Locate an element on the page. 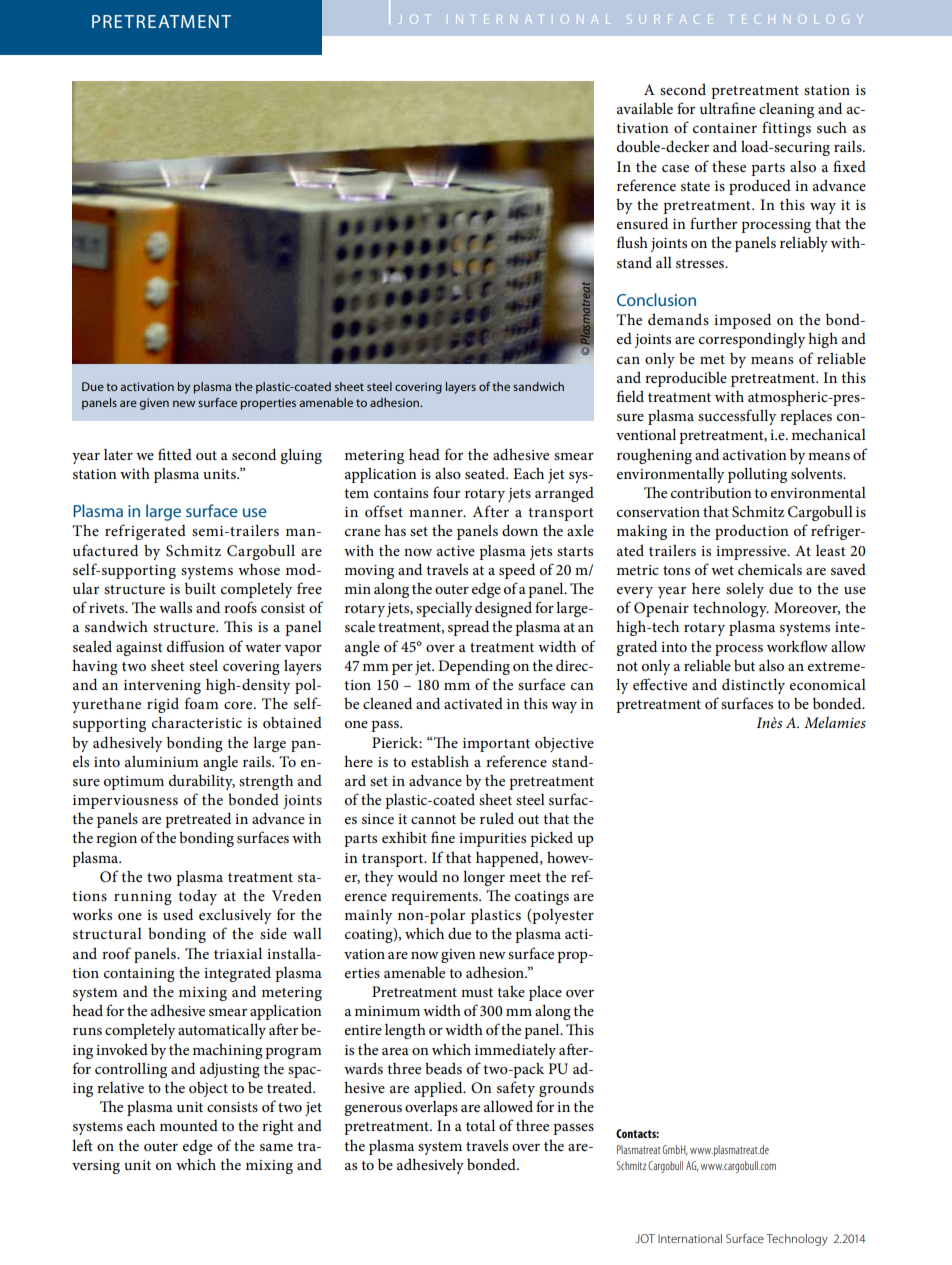  successfully is located at coordinates (737, 417).
